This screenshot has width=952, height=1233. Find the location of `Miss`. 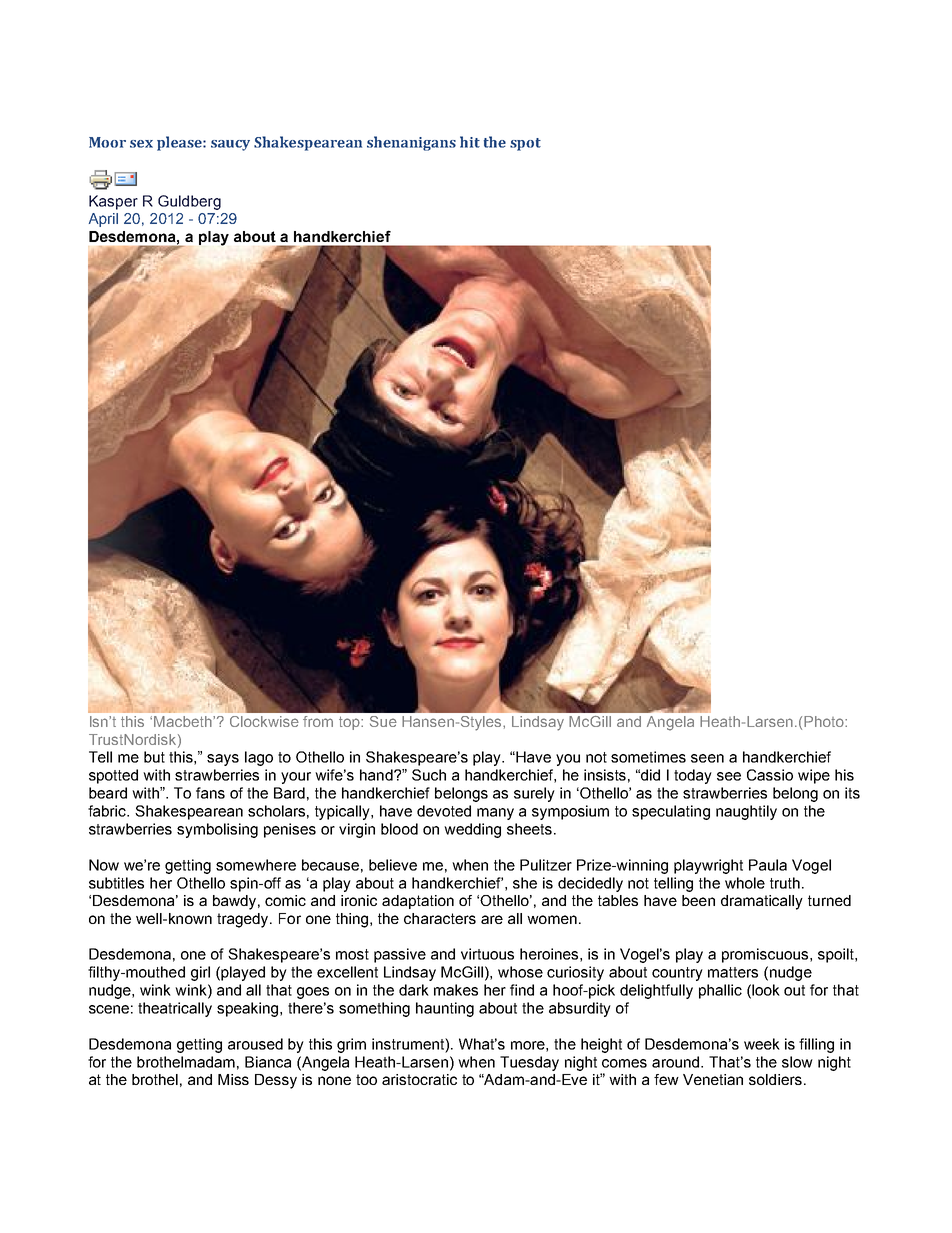

Miss is located at coordinates (233, 1079).
